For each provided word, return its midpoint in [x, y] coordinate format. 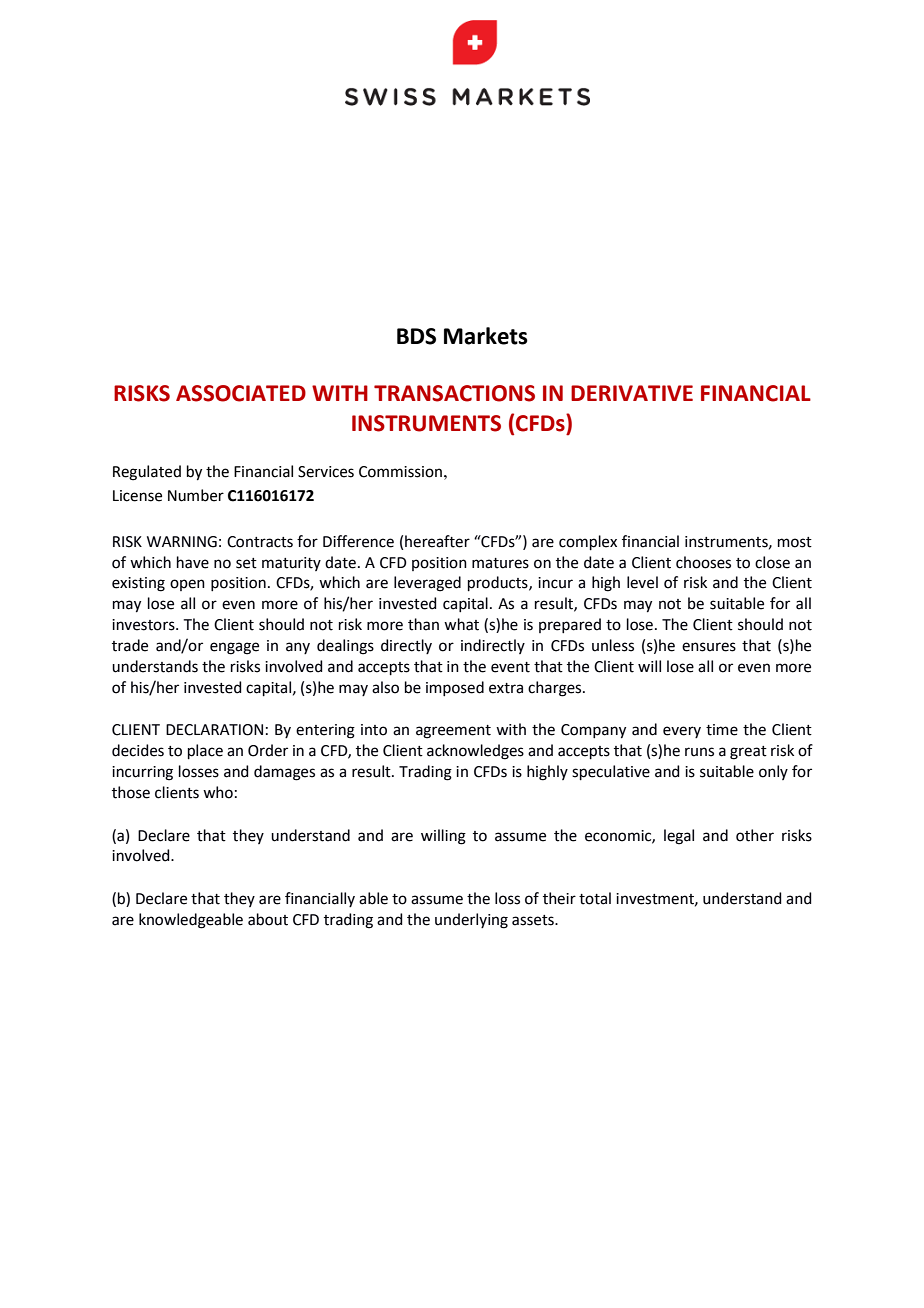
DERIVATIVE [632, 393]
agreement [453, 732]
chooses [703, 562]
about [268, 919]
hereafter [437, 541]
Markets [486, 336]
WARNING [182, 542]
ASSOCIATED [241, 393]
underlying [471, 921]
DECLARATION [214, 730]
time [722, 730]
